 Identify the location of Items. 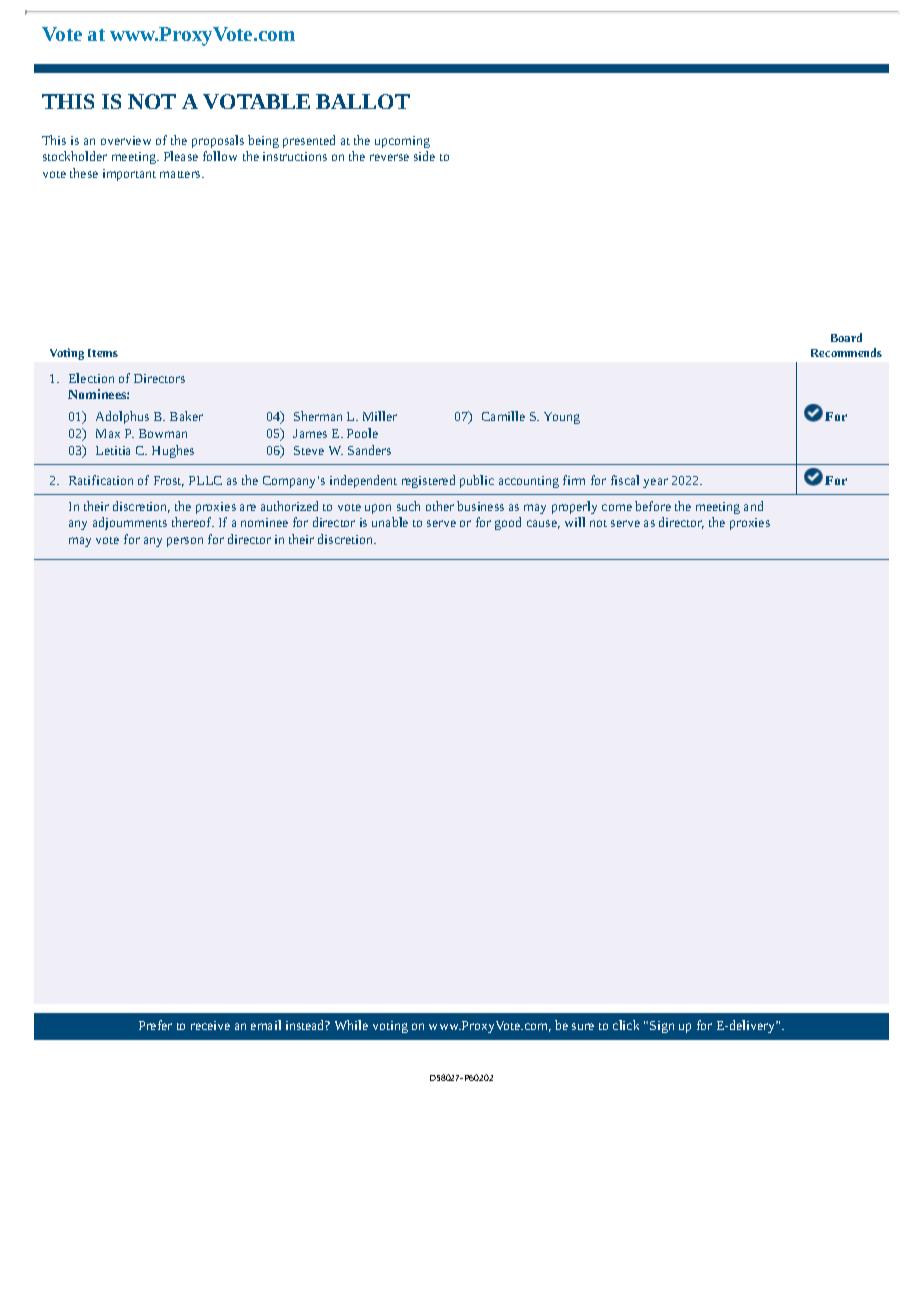
(103, 353).
